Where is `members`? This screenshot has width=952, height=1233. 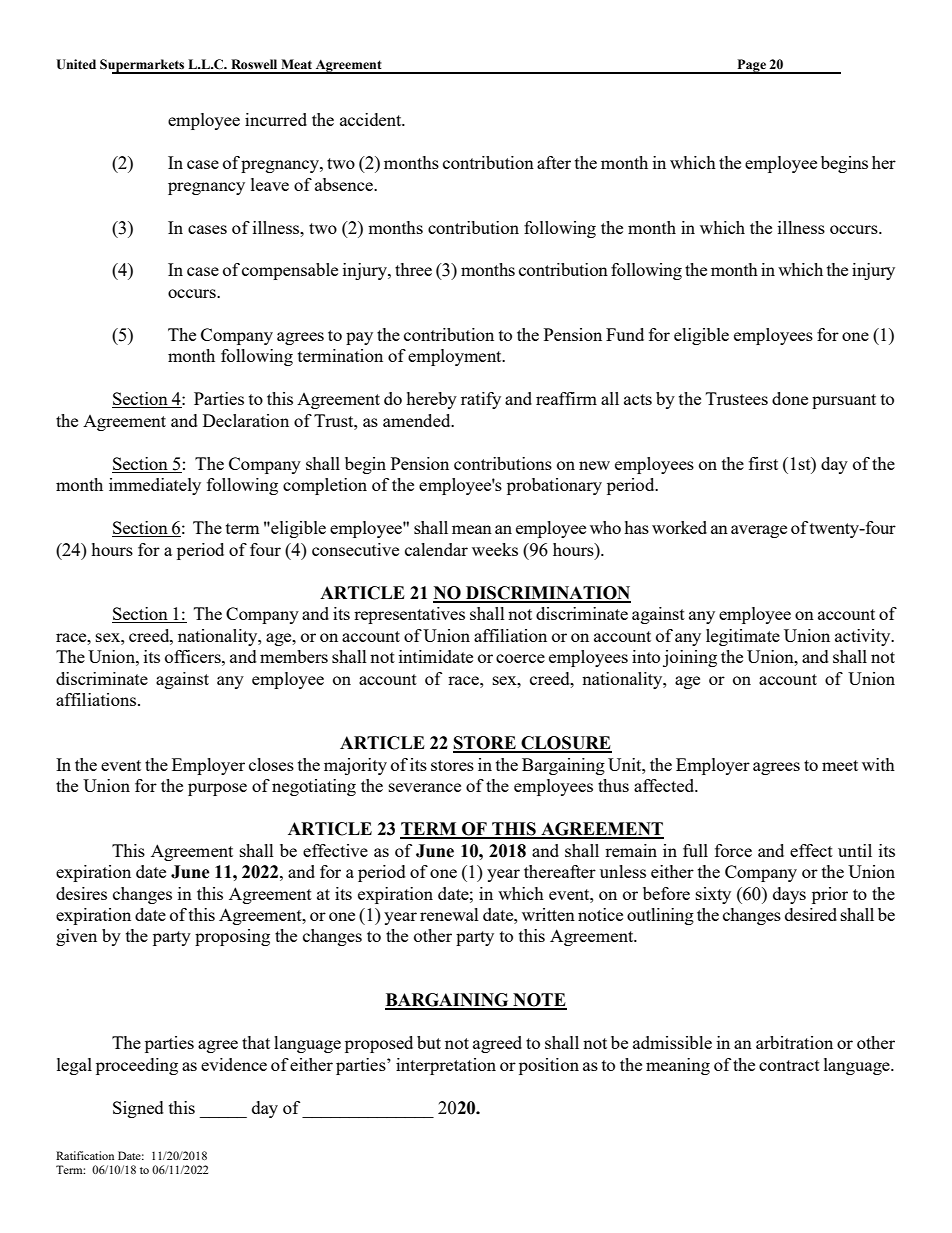 members is located at coordinates (294, 656).
